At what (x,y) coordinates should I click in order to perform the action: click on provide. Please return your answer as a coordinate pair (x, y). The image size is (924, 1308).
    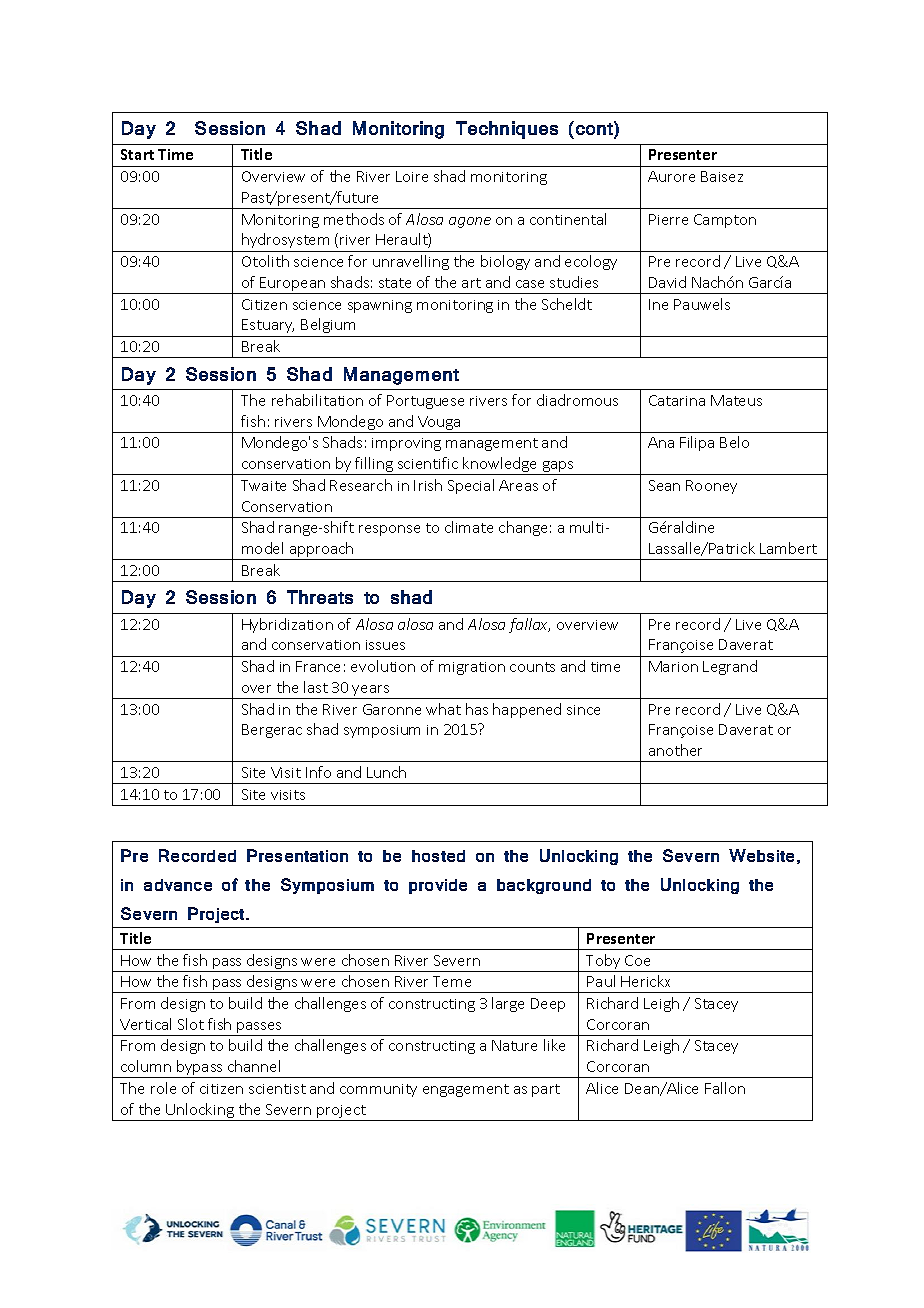
    Looking at the image, I should click on (438, 886).
